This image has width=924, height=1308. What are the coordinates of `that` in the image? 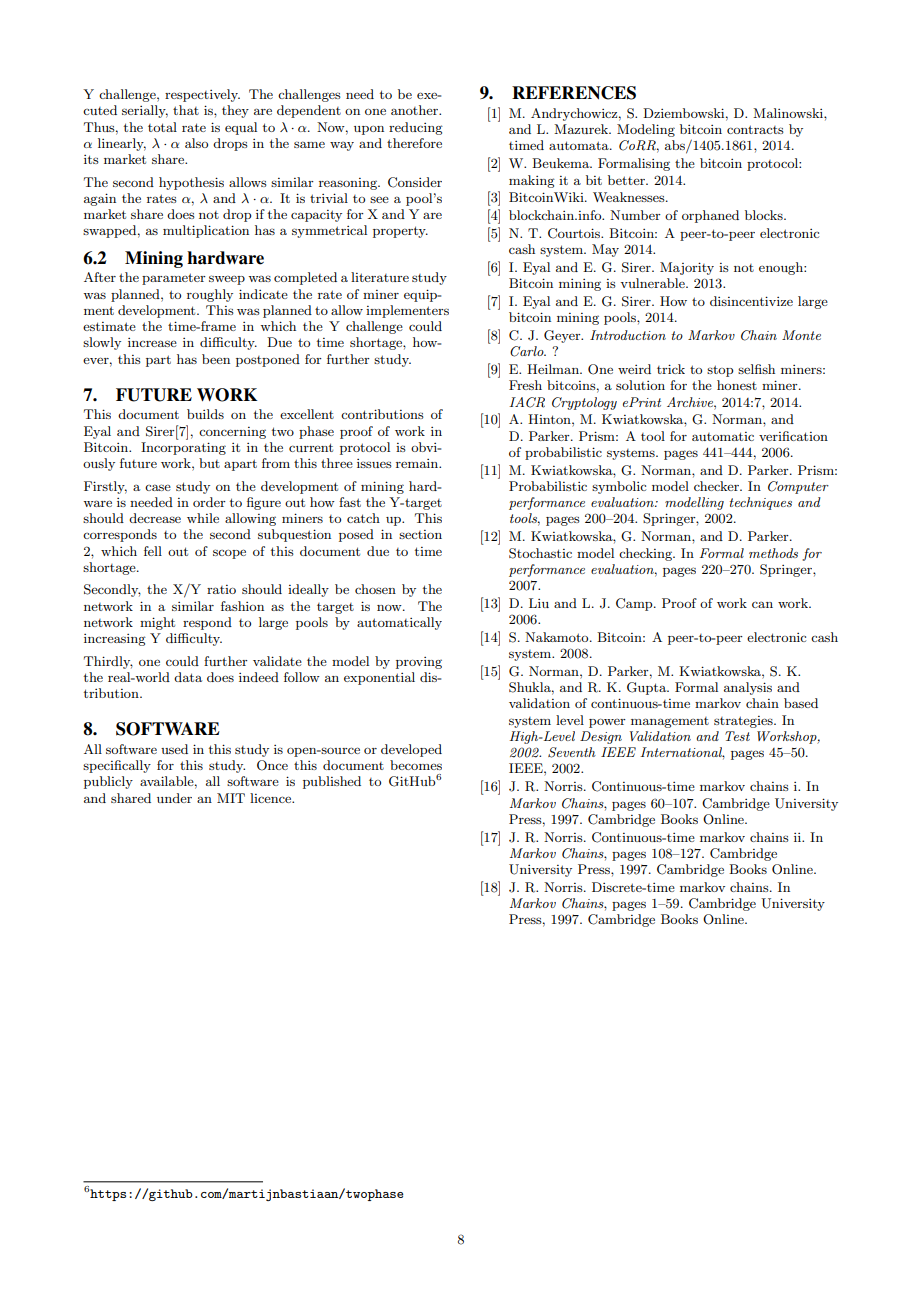 It's located at (186, 110).
